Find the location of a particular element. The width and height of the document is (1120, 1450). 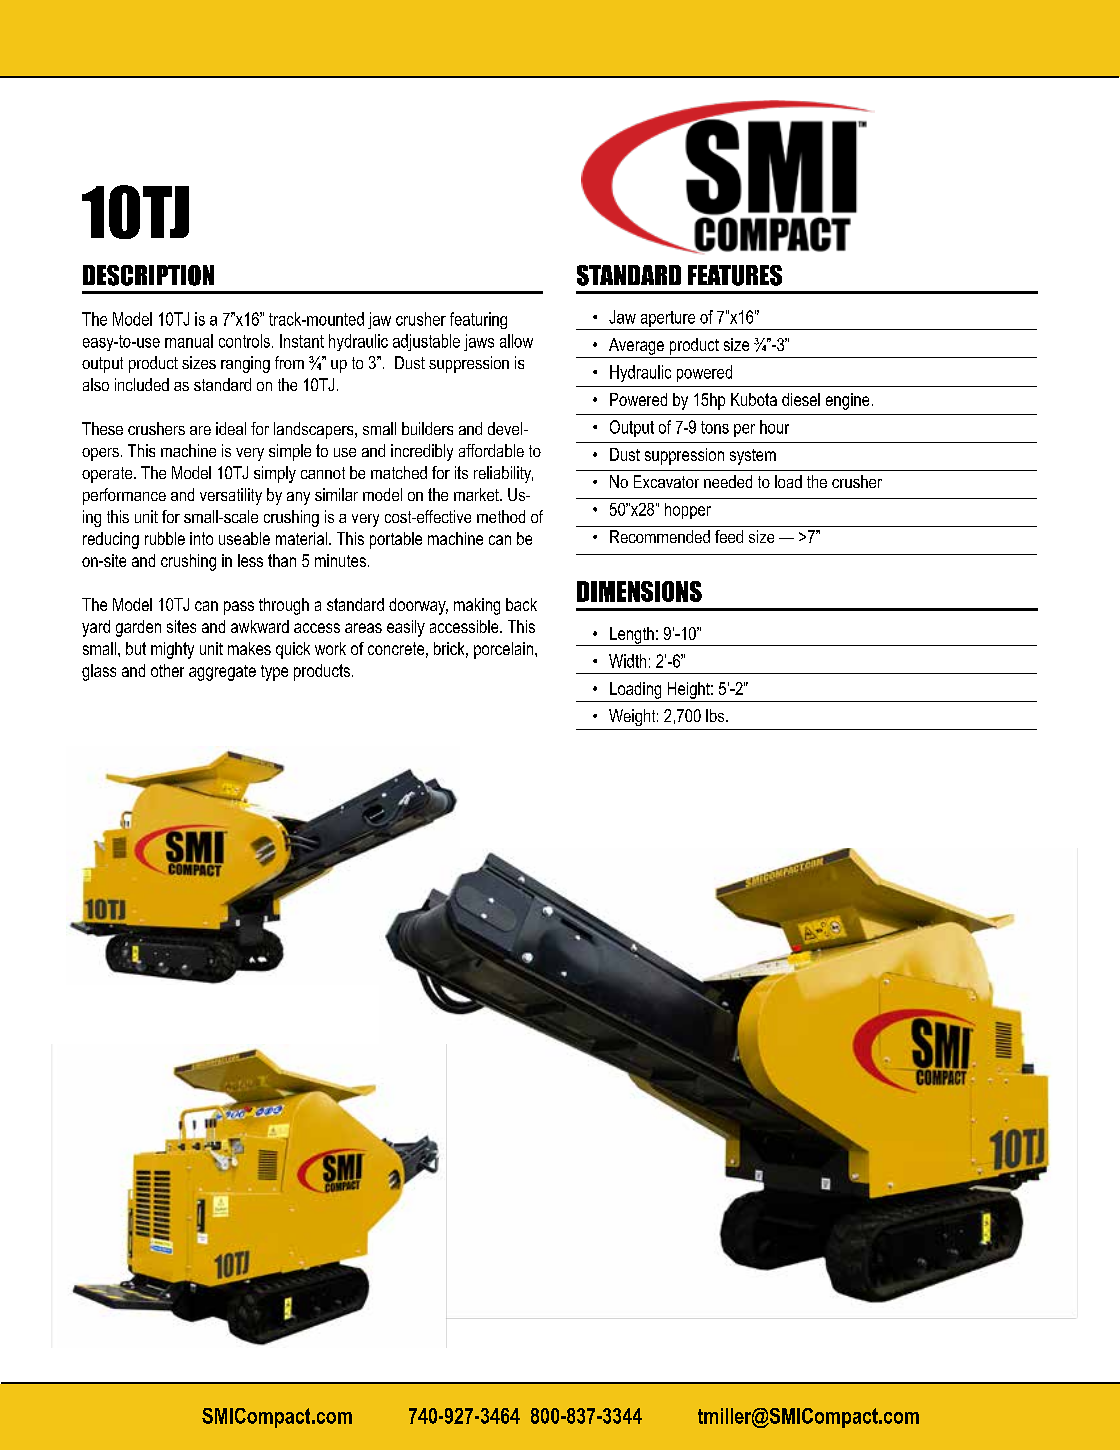

DESCRIPTION is located at coordinates (148, 275).
